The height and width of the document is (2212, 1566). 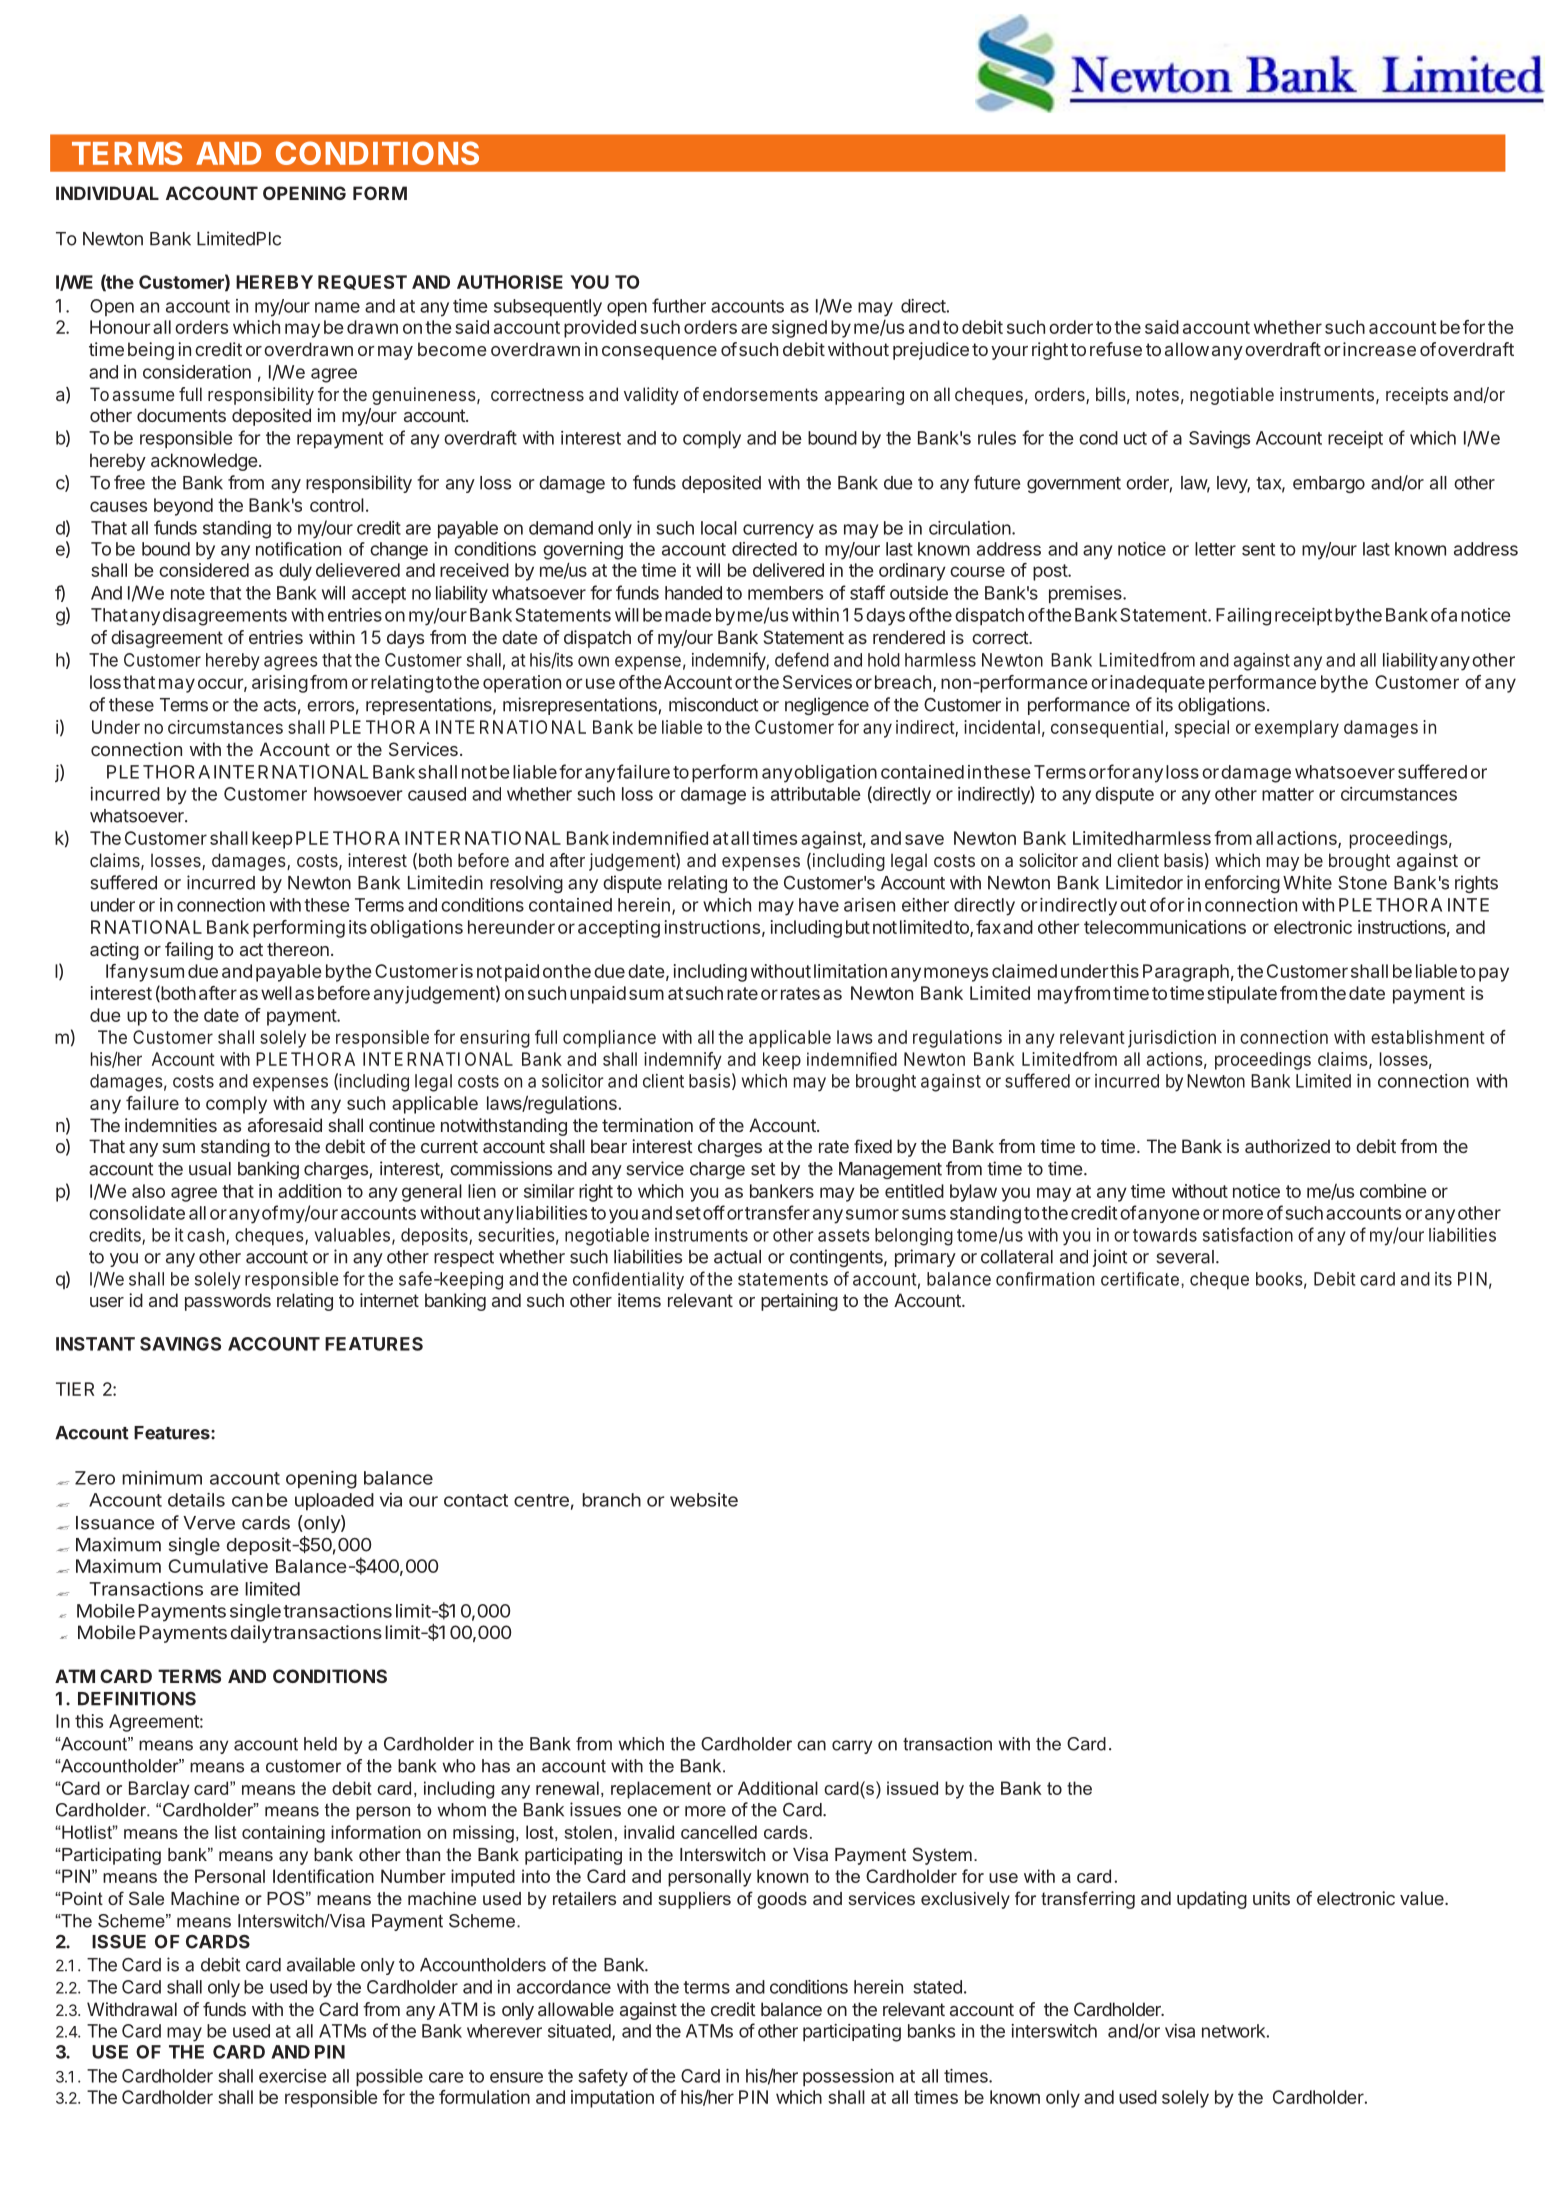 What do you see at coordinates (816, 794) in the document?
I see `attributable` at bounding box center [816, 794].
